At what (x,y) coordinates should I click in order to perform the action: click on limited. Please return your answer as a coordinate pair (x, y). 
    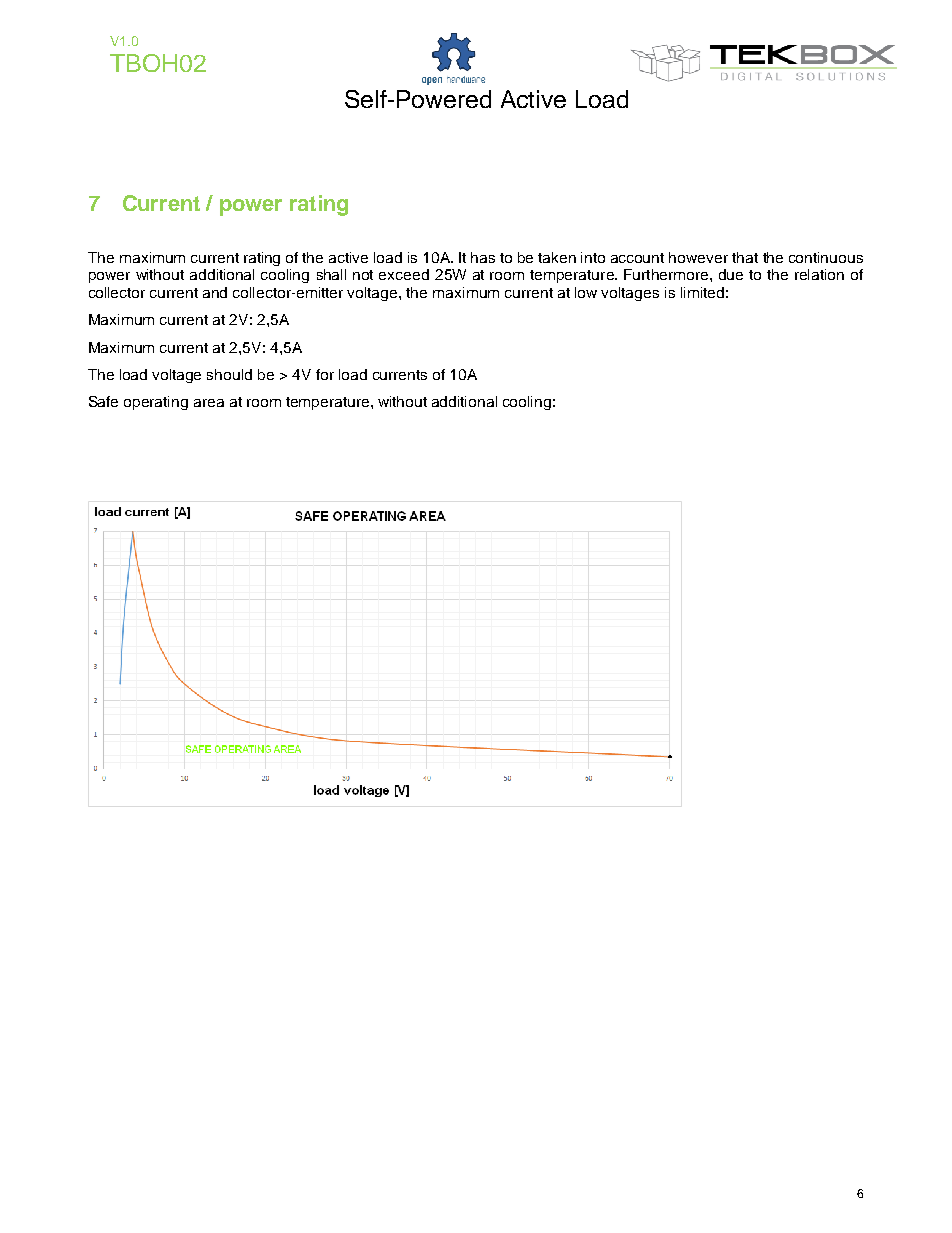
    Looking at the image, I should click on (702, 292).
